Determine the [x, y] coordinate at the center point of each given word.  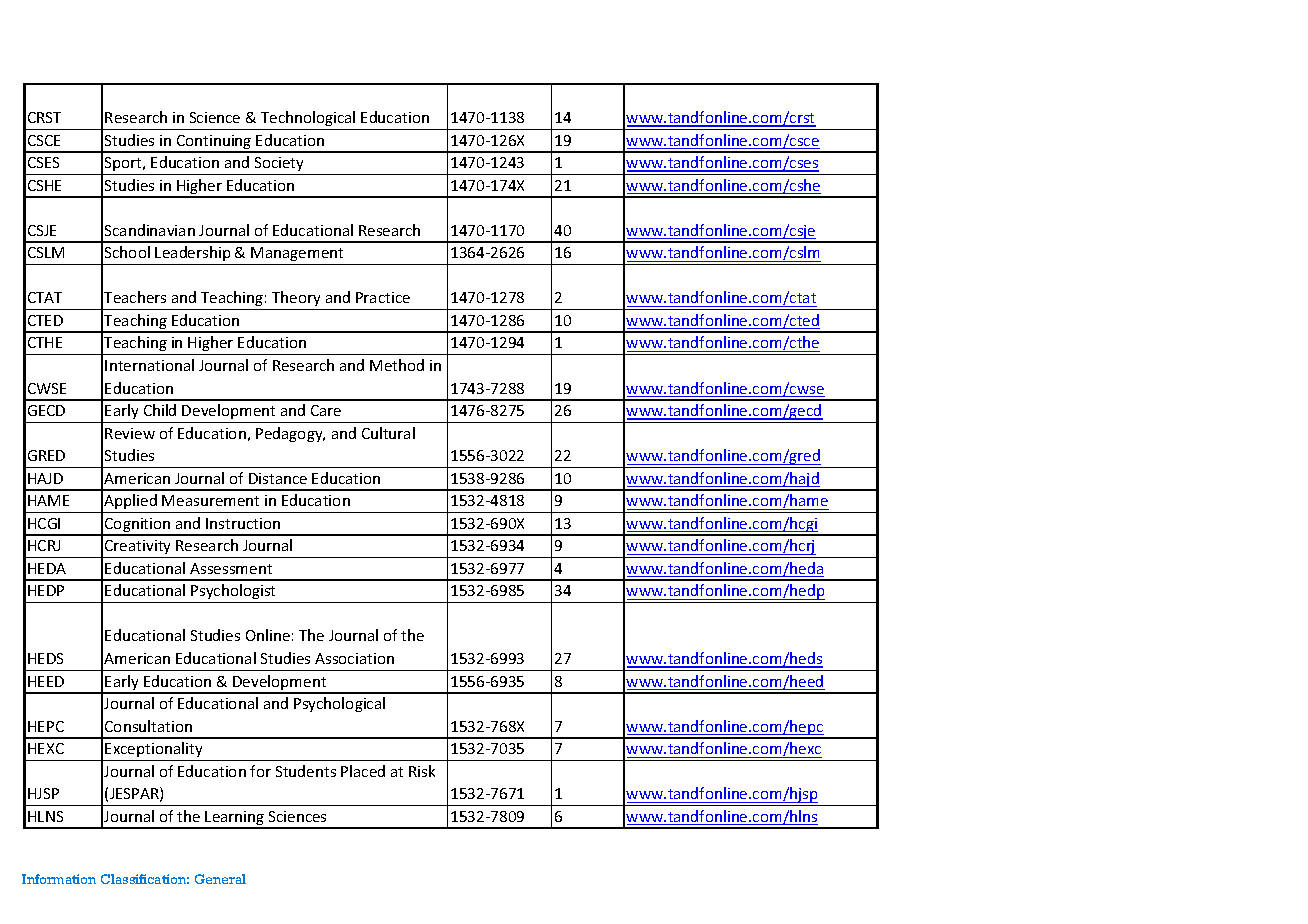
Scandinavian [150, 230]
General [220, 879]
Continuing [214, 143]
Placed [363, 771]
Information [59, 879]
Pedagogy [290, 434]
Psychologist [233, 591]
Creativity [137, 547]
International [149, 365]
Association [354, 658]
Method [397, 365]
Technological [308, 118]
